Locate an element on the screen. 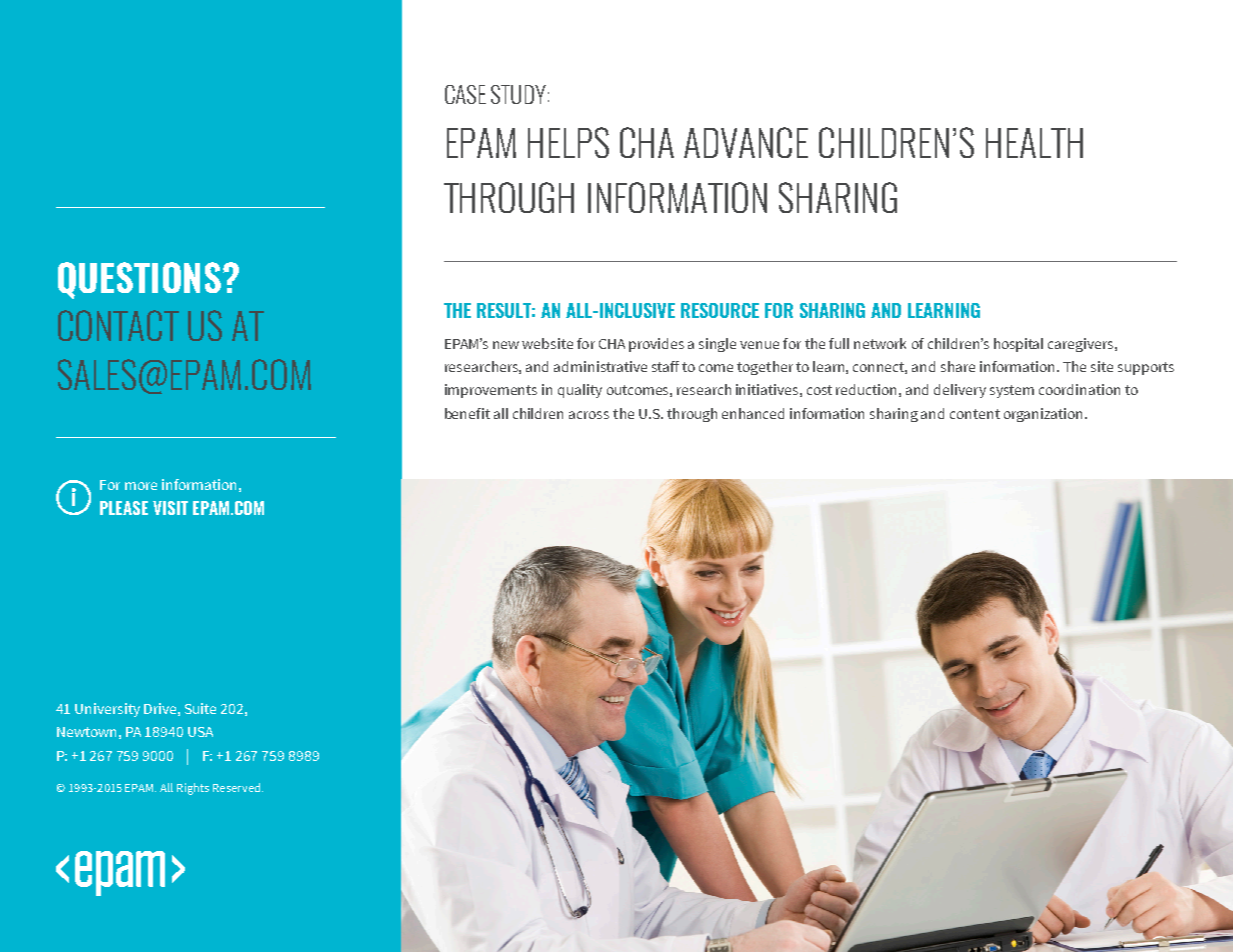 The width and height of the screenshot is (1233, 952). content is located at coordinates (975, 414).
